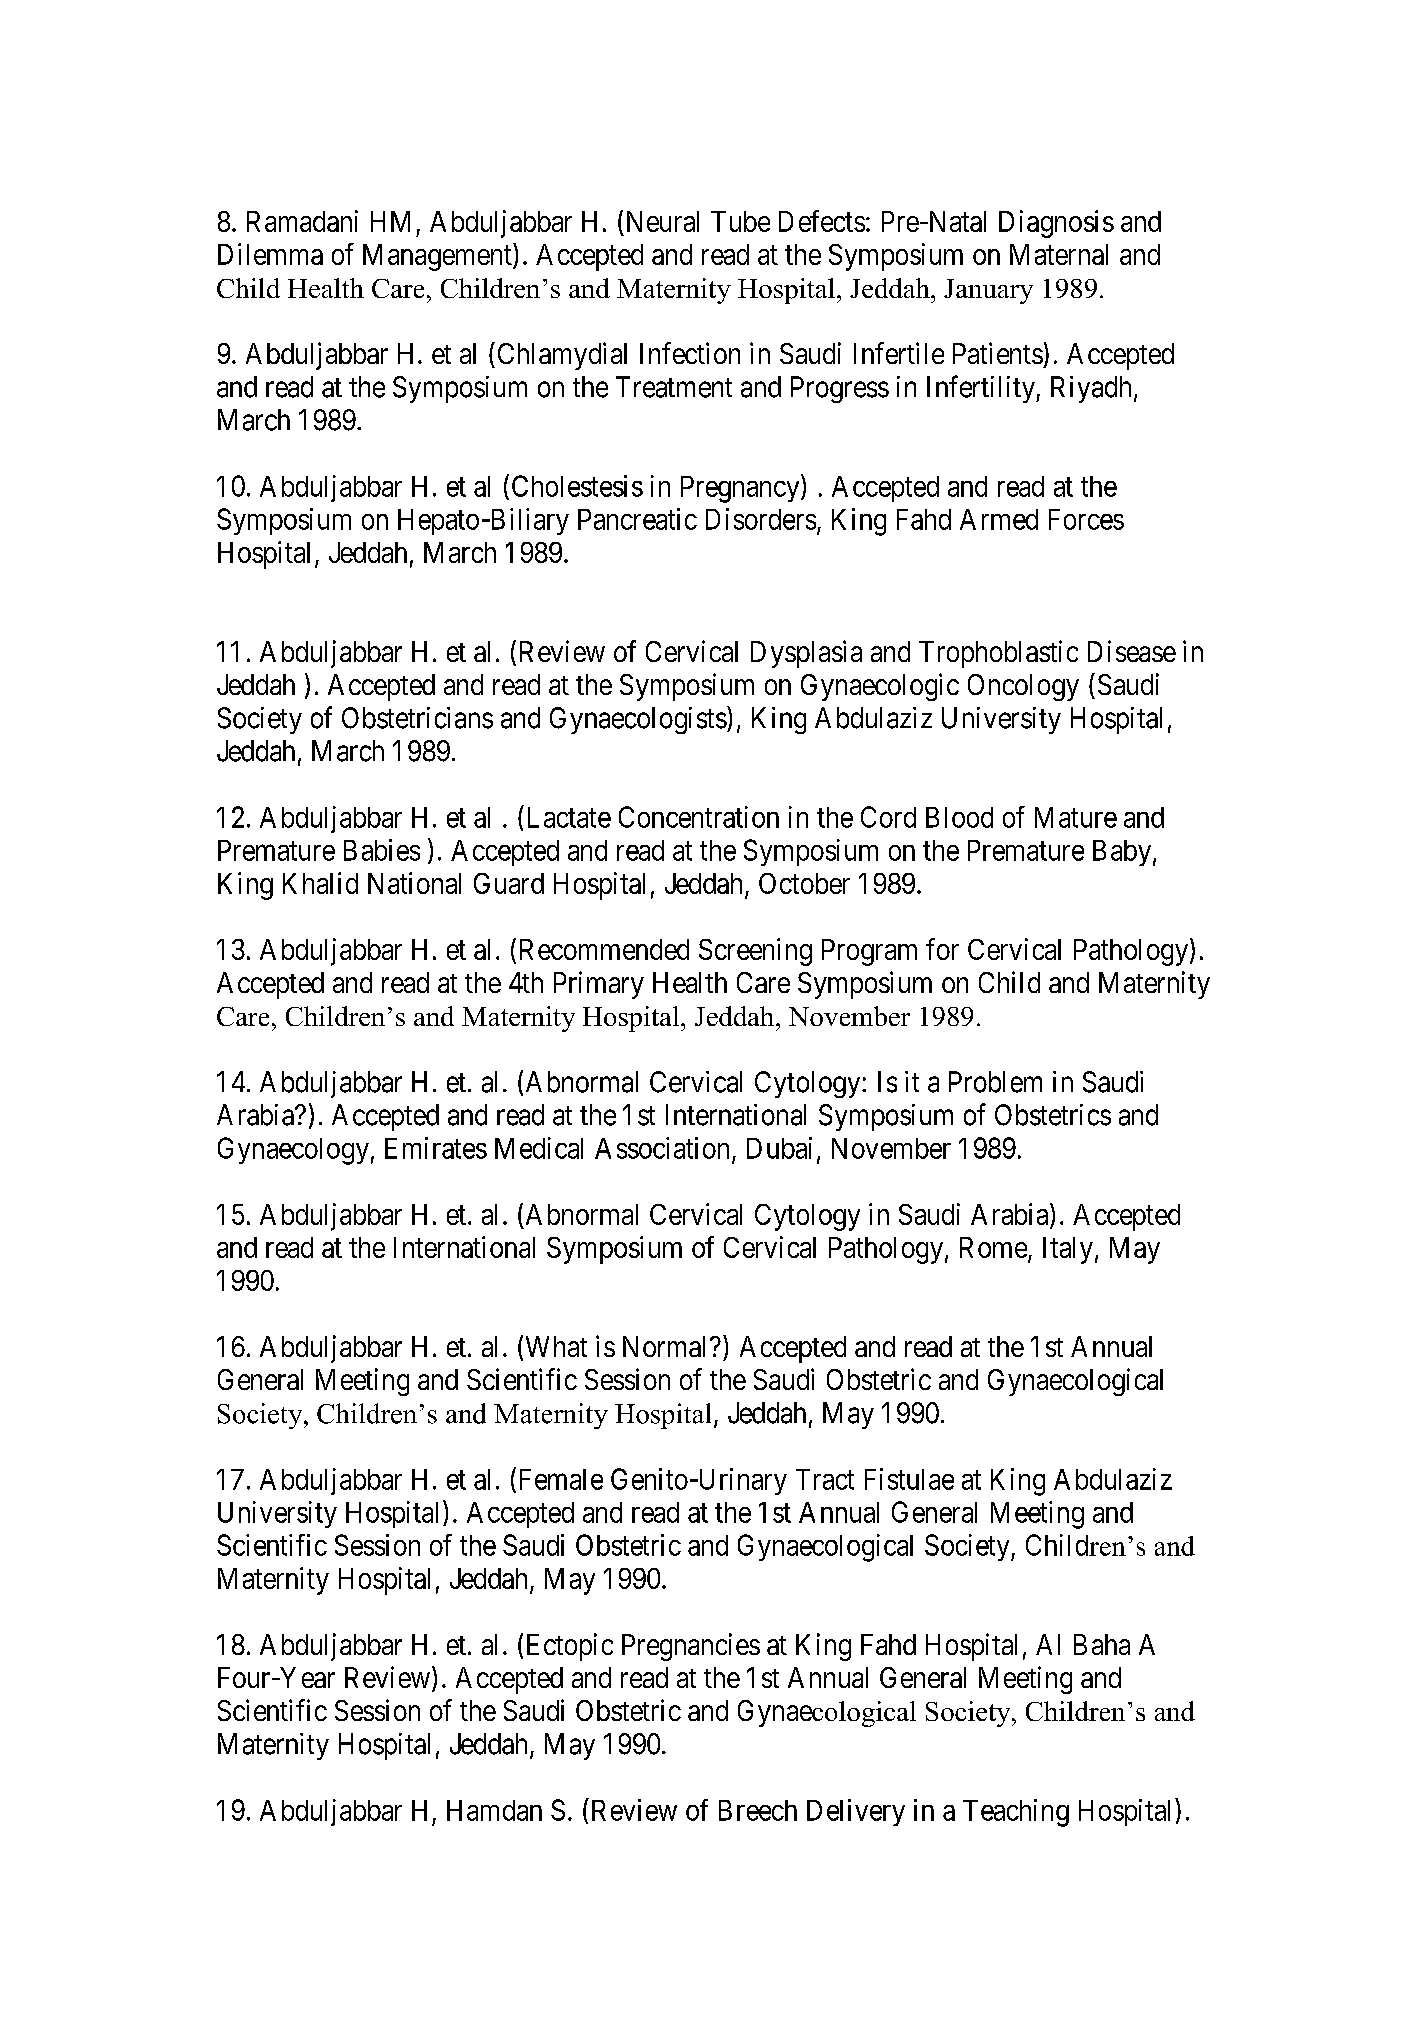 This screenshot has height=2019, width=1428. Describe the element at coordinates (436, 1148) in the screenshot. I see `Emirates` at that location.
